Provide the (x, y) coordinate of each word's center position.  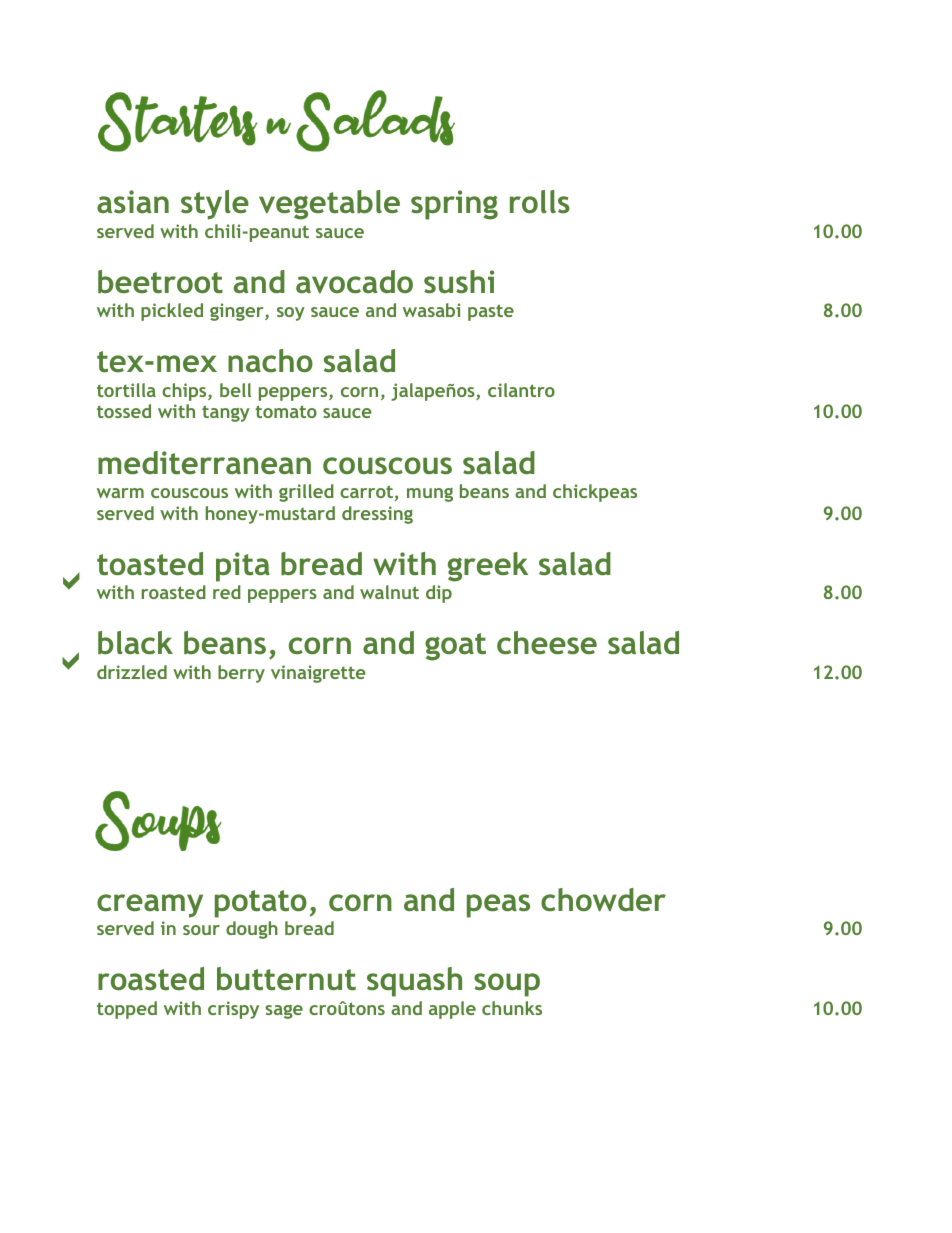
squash (414, 982)
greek (488, 567)
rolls (540, 201)
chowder (603, 900)
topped (127, 1010)
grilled (306, 493)
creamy (150, 906)
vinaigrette (318, 674)
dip (439, 594)
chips (185, 392)
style (215, 205)
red (227, 592)
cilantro (521, 390)
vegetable (329, 205)
